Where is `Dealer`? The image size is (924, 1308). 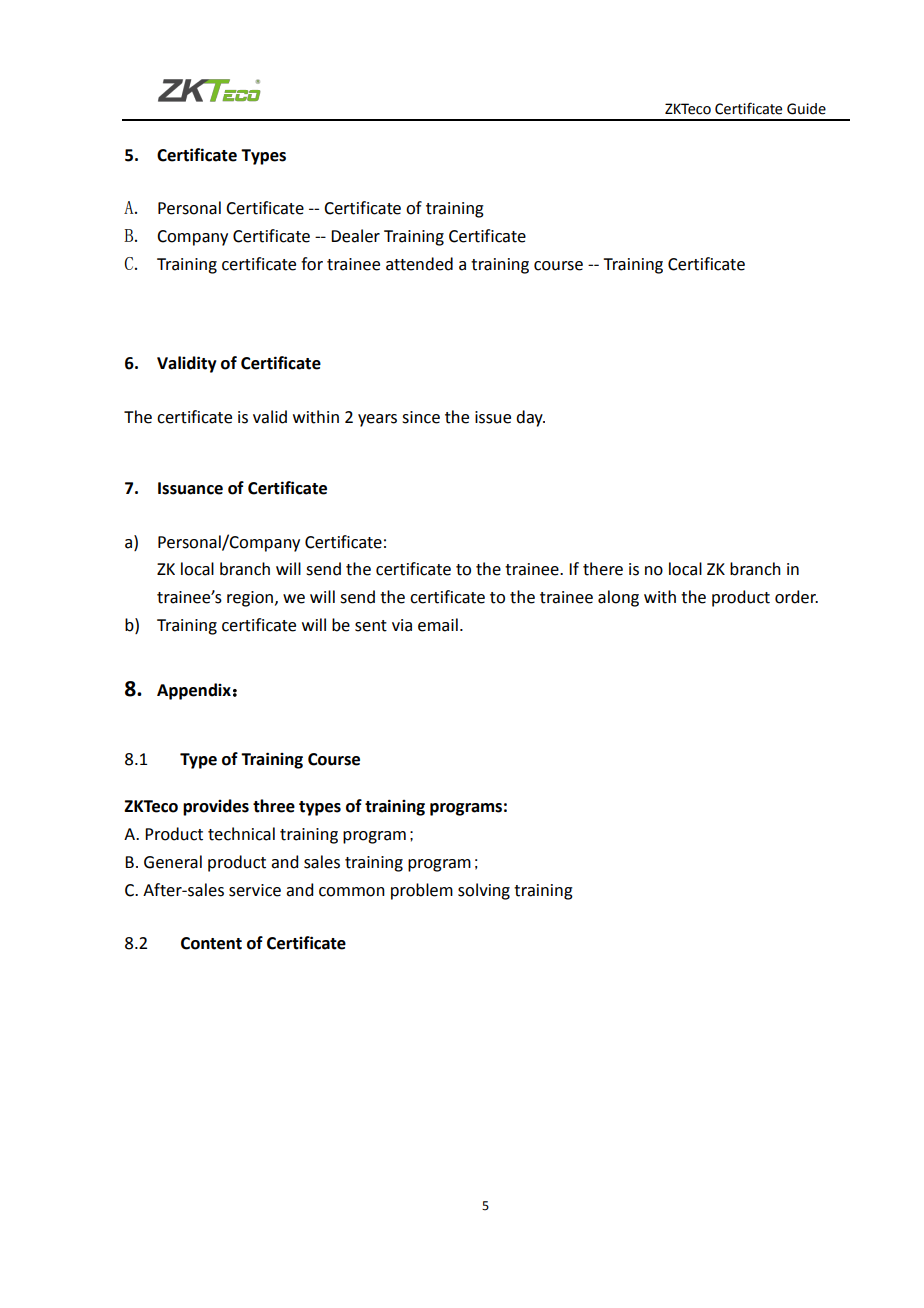 Dealer is located at coordinates (355, 236).
